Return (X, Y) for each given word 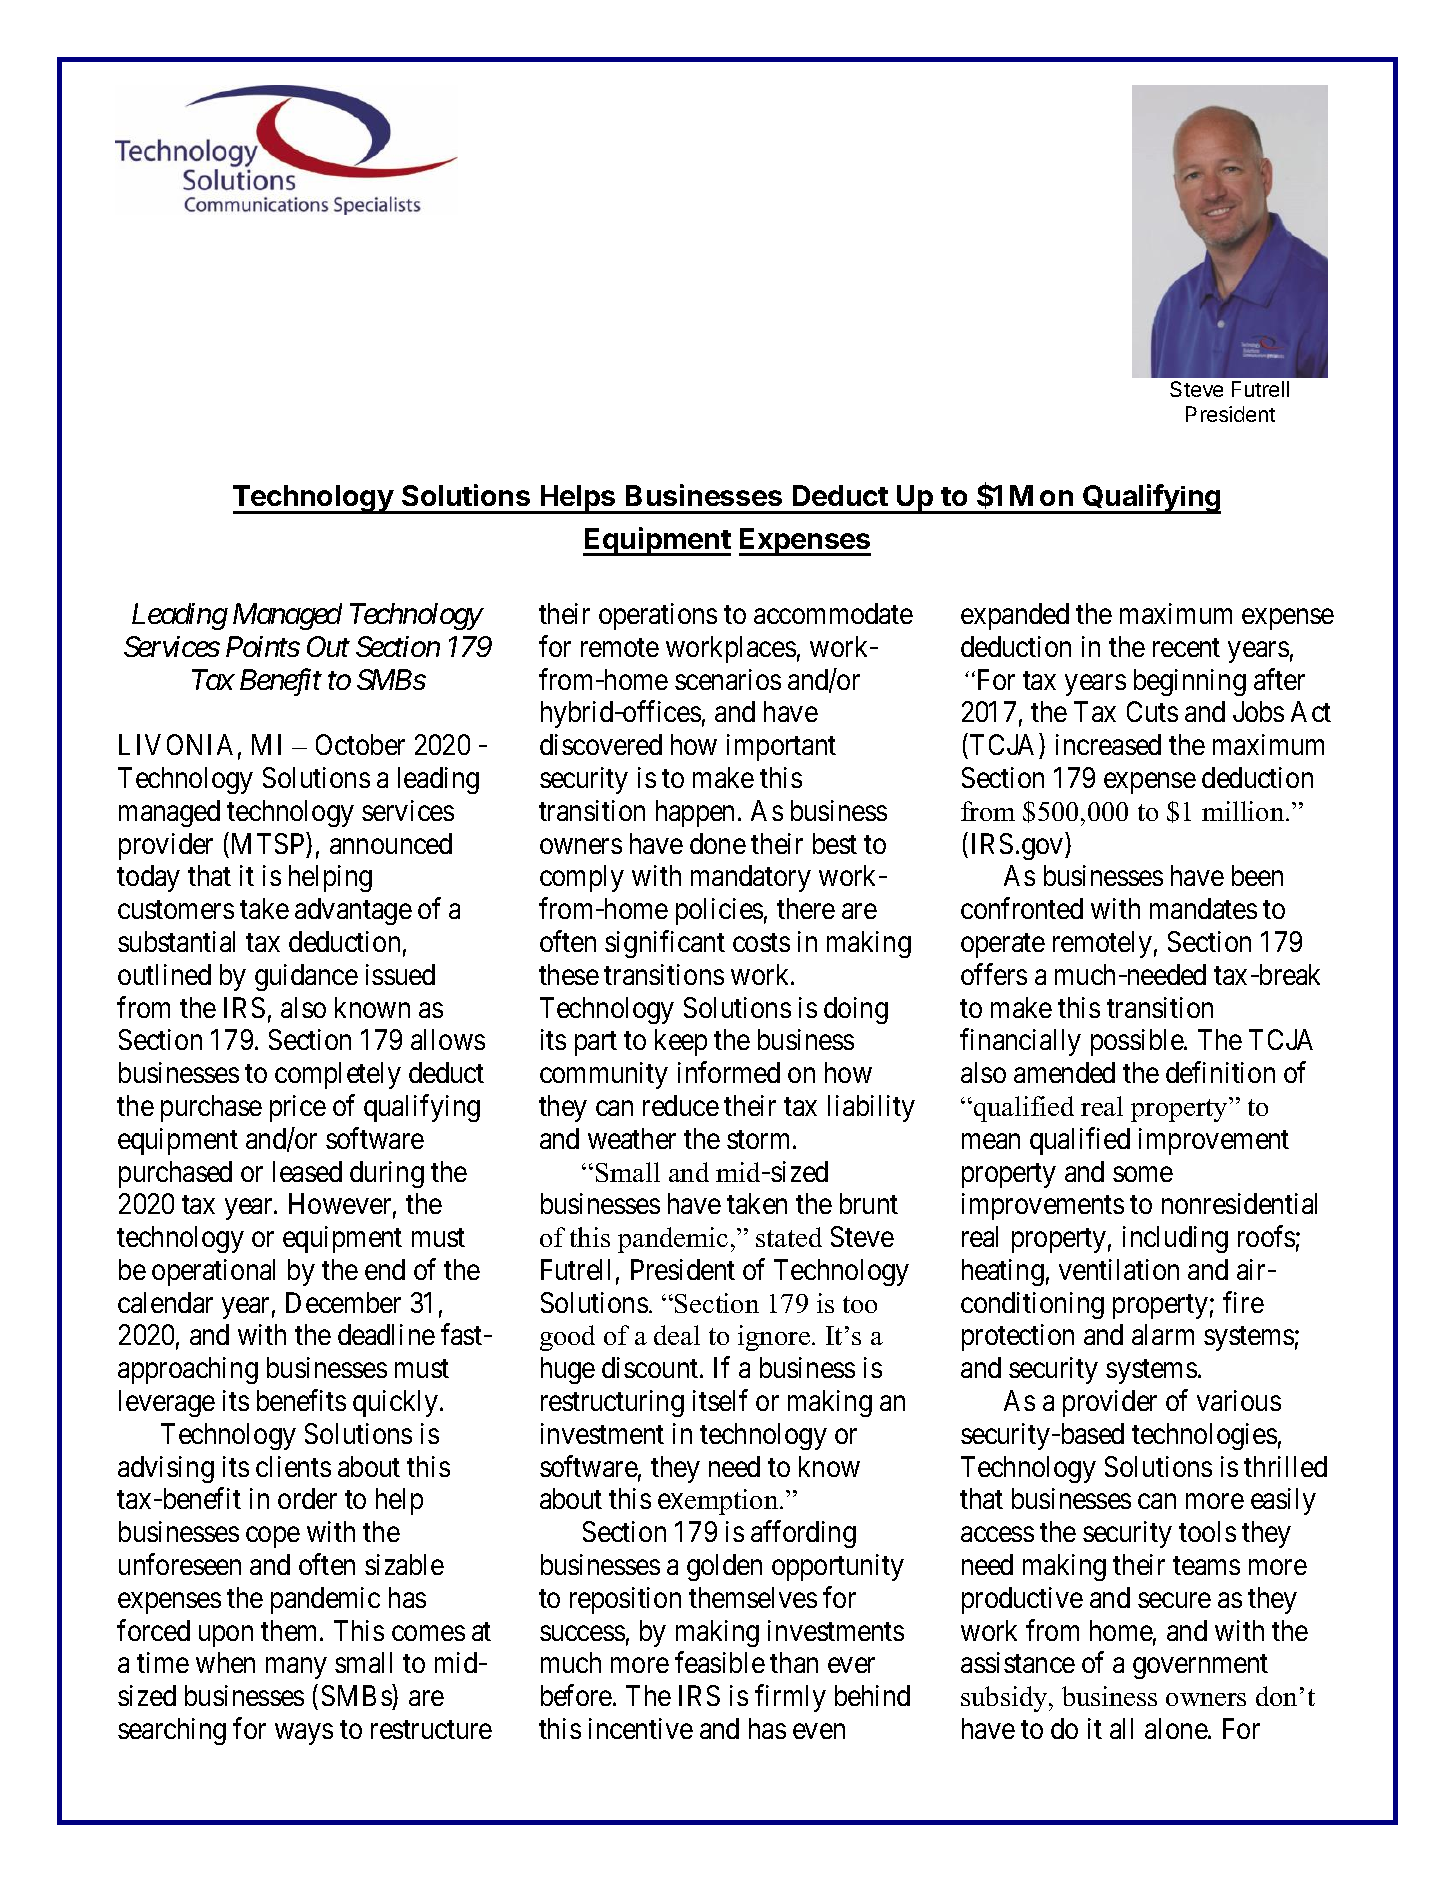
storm (760, 1139)
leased (307, 1171)
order (307, 1498)
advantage (353, 911)
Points (263, 646)
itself (720, 1400)
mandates (1203, 908)
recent (1186, 647)
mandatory (751, 878)
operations (658, 616)
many (296, 1668)
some (1143, 1174)
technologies (1204, 1436)
